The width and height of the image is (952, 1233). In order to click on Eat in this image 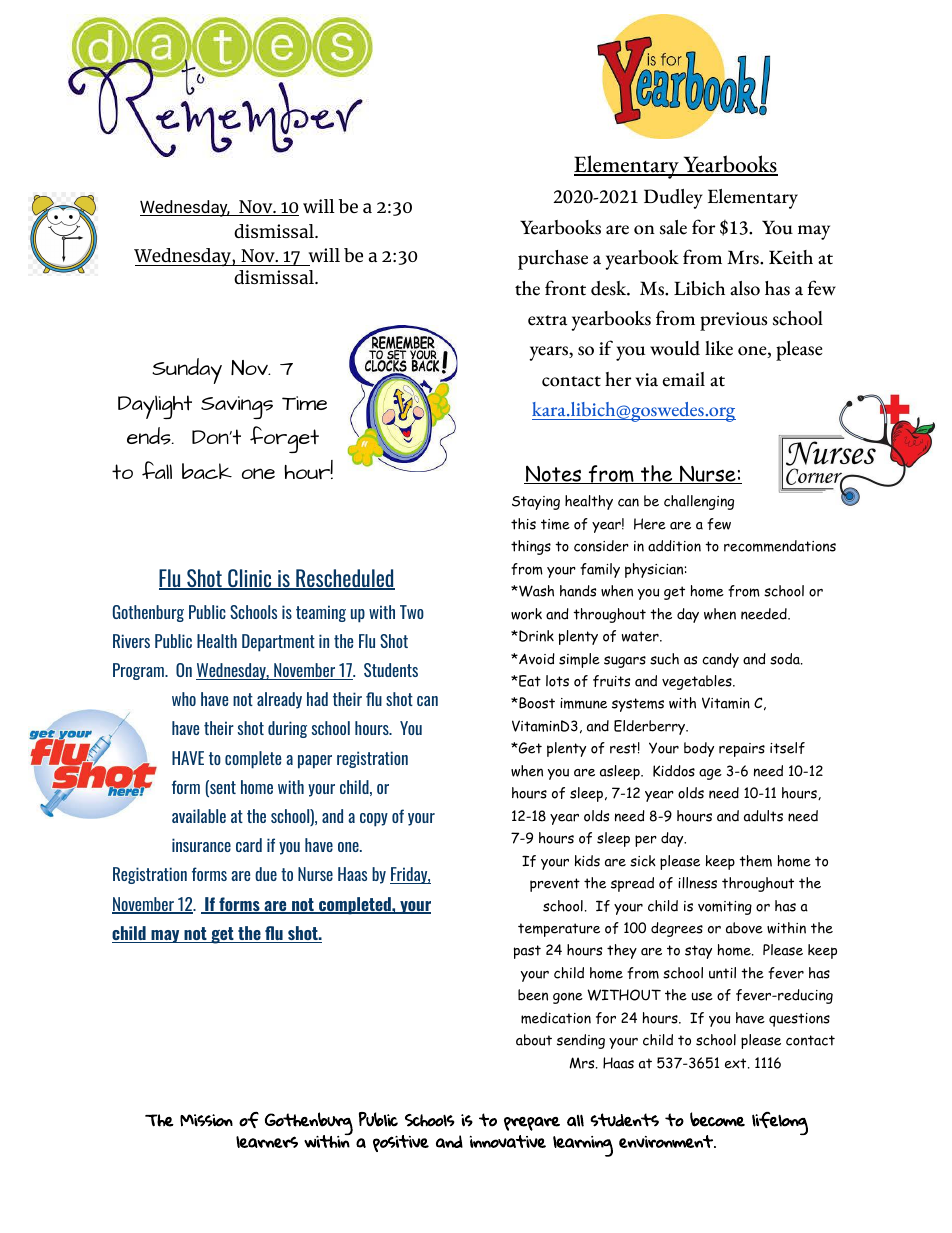, I will do `click(529, 681)`.
